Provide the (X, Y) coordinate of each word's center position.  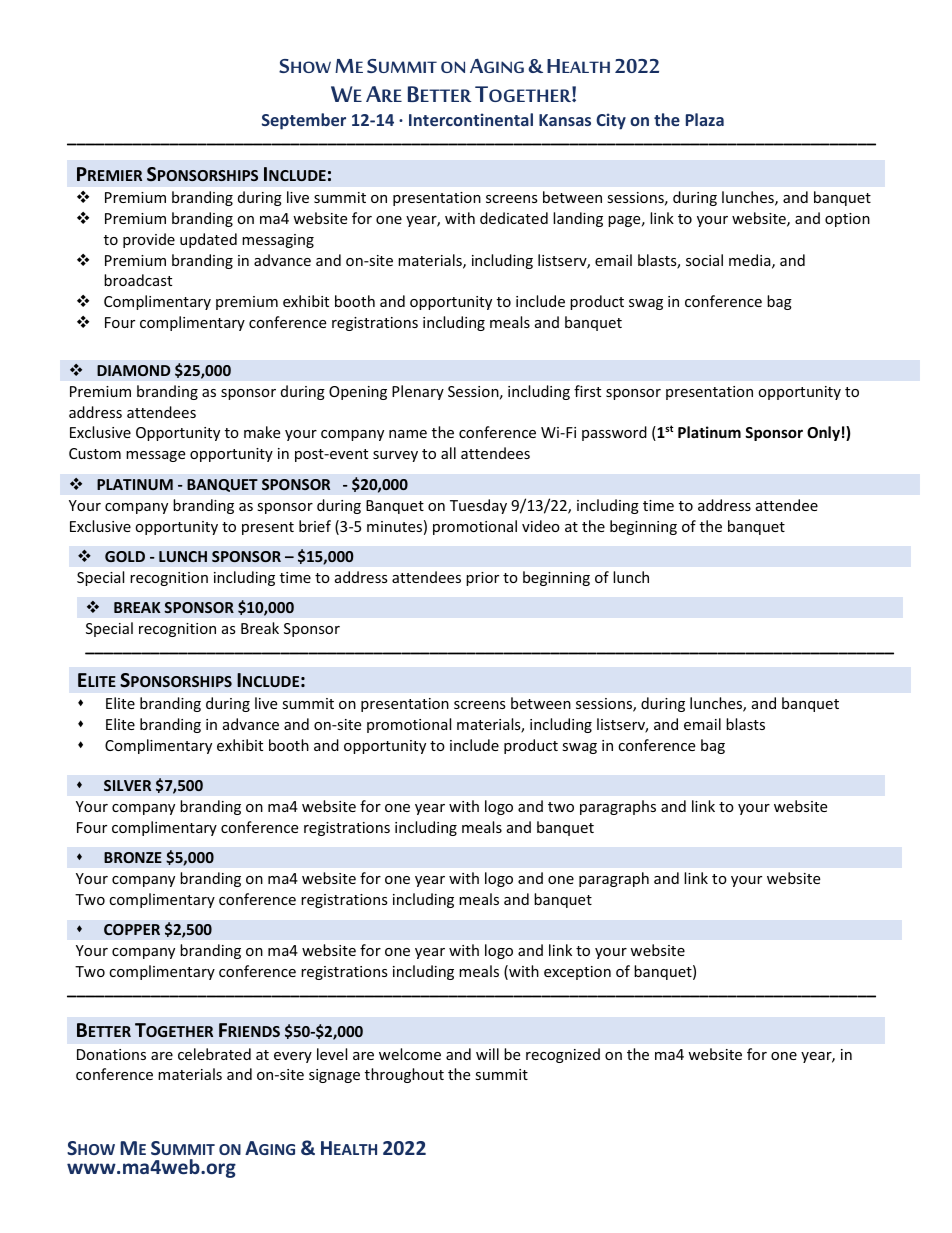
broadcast (138, 280)
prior (482, 579)
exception (577, 973)
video (541, 526)
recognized (563, 1055)
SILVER (127, 785)
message (155, 456)
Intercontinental (471, 119)
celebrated (214, 1054)
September (304, 121)
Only (823, 433)
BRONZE (133, 857)
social (704, 260)
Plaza (705, 119)
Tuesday (478, 506)
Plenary (418, 392)
